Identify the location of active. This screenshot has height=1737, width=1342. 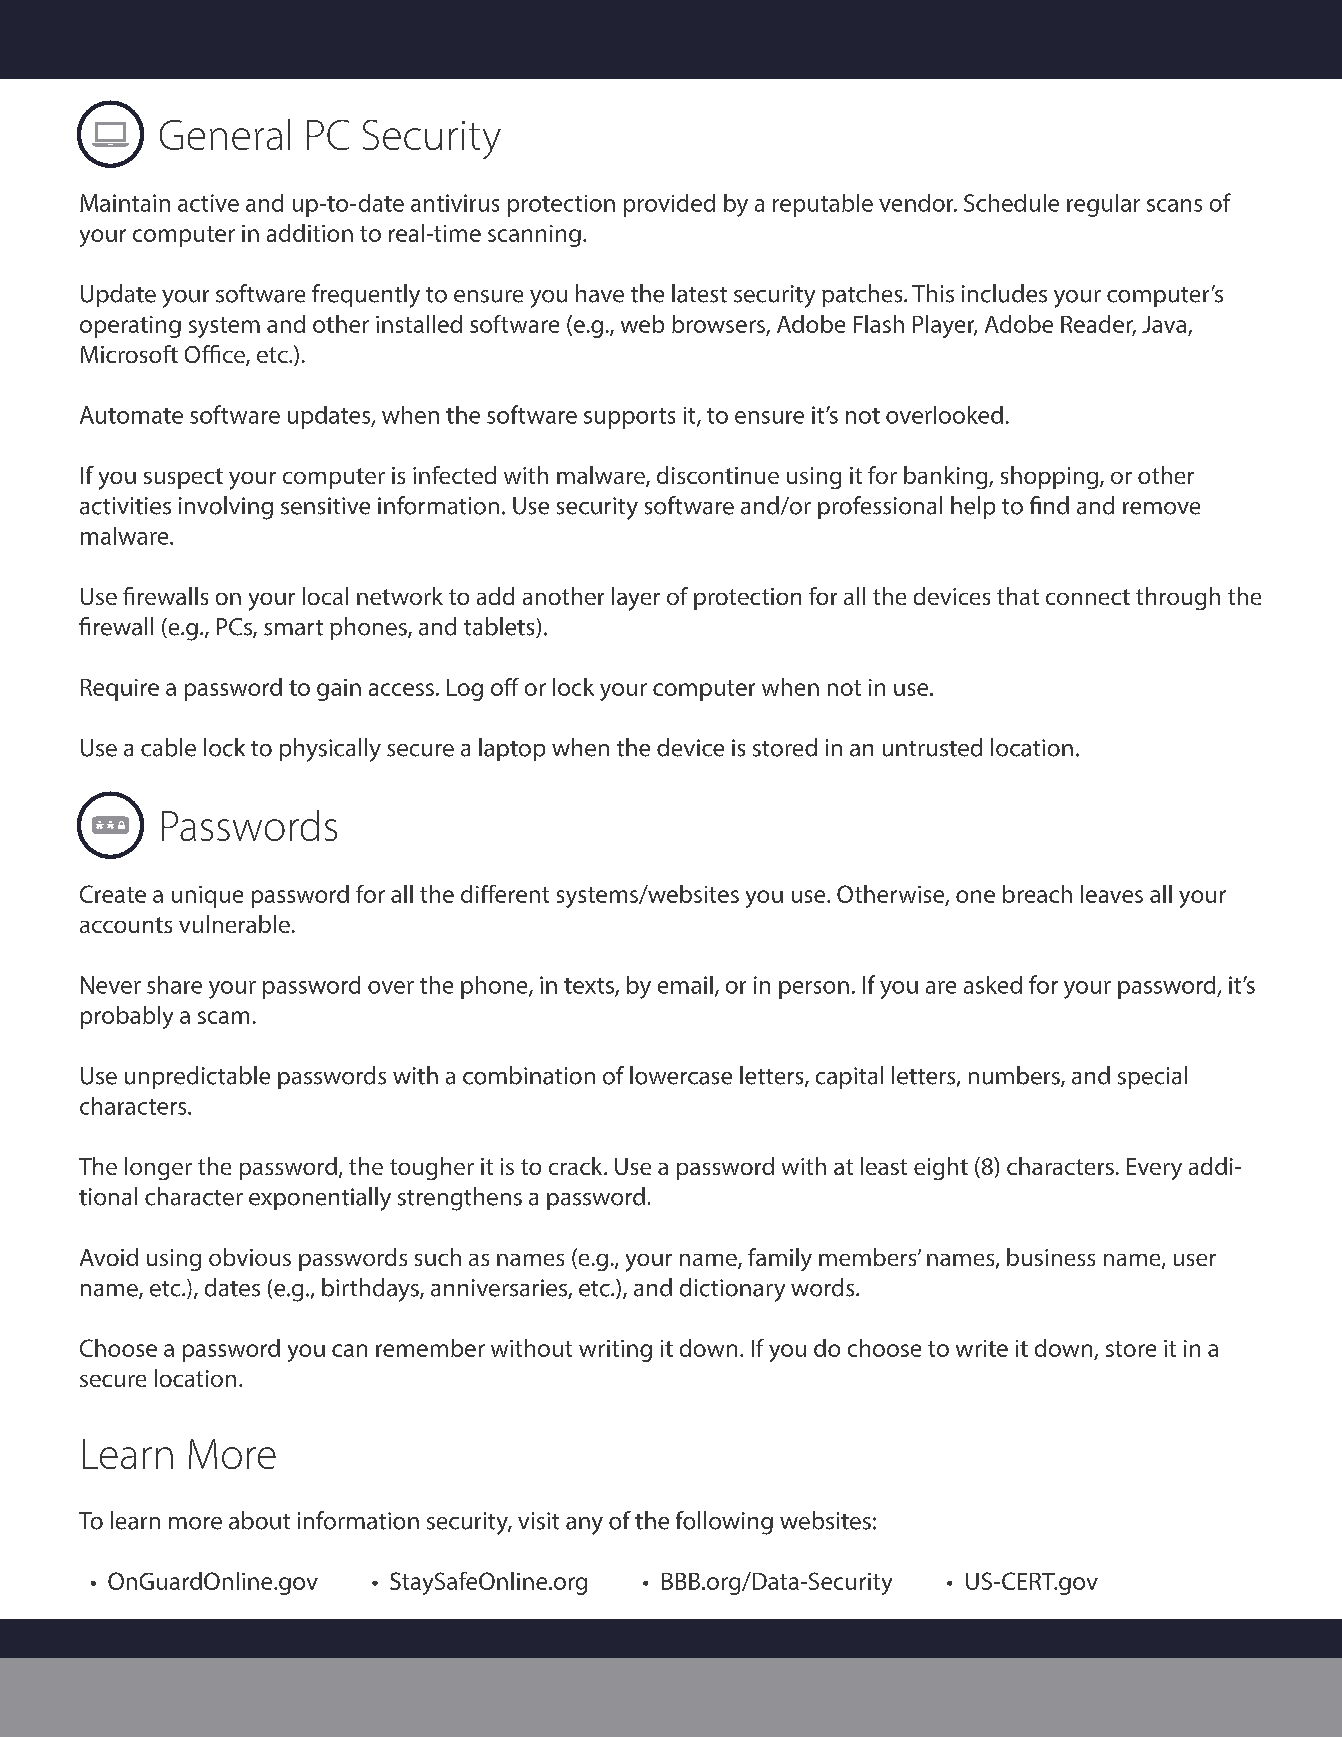
(208, 203).
